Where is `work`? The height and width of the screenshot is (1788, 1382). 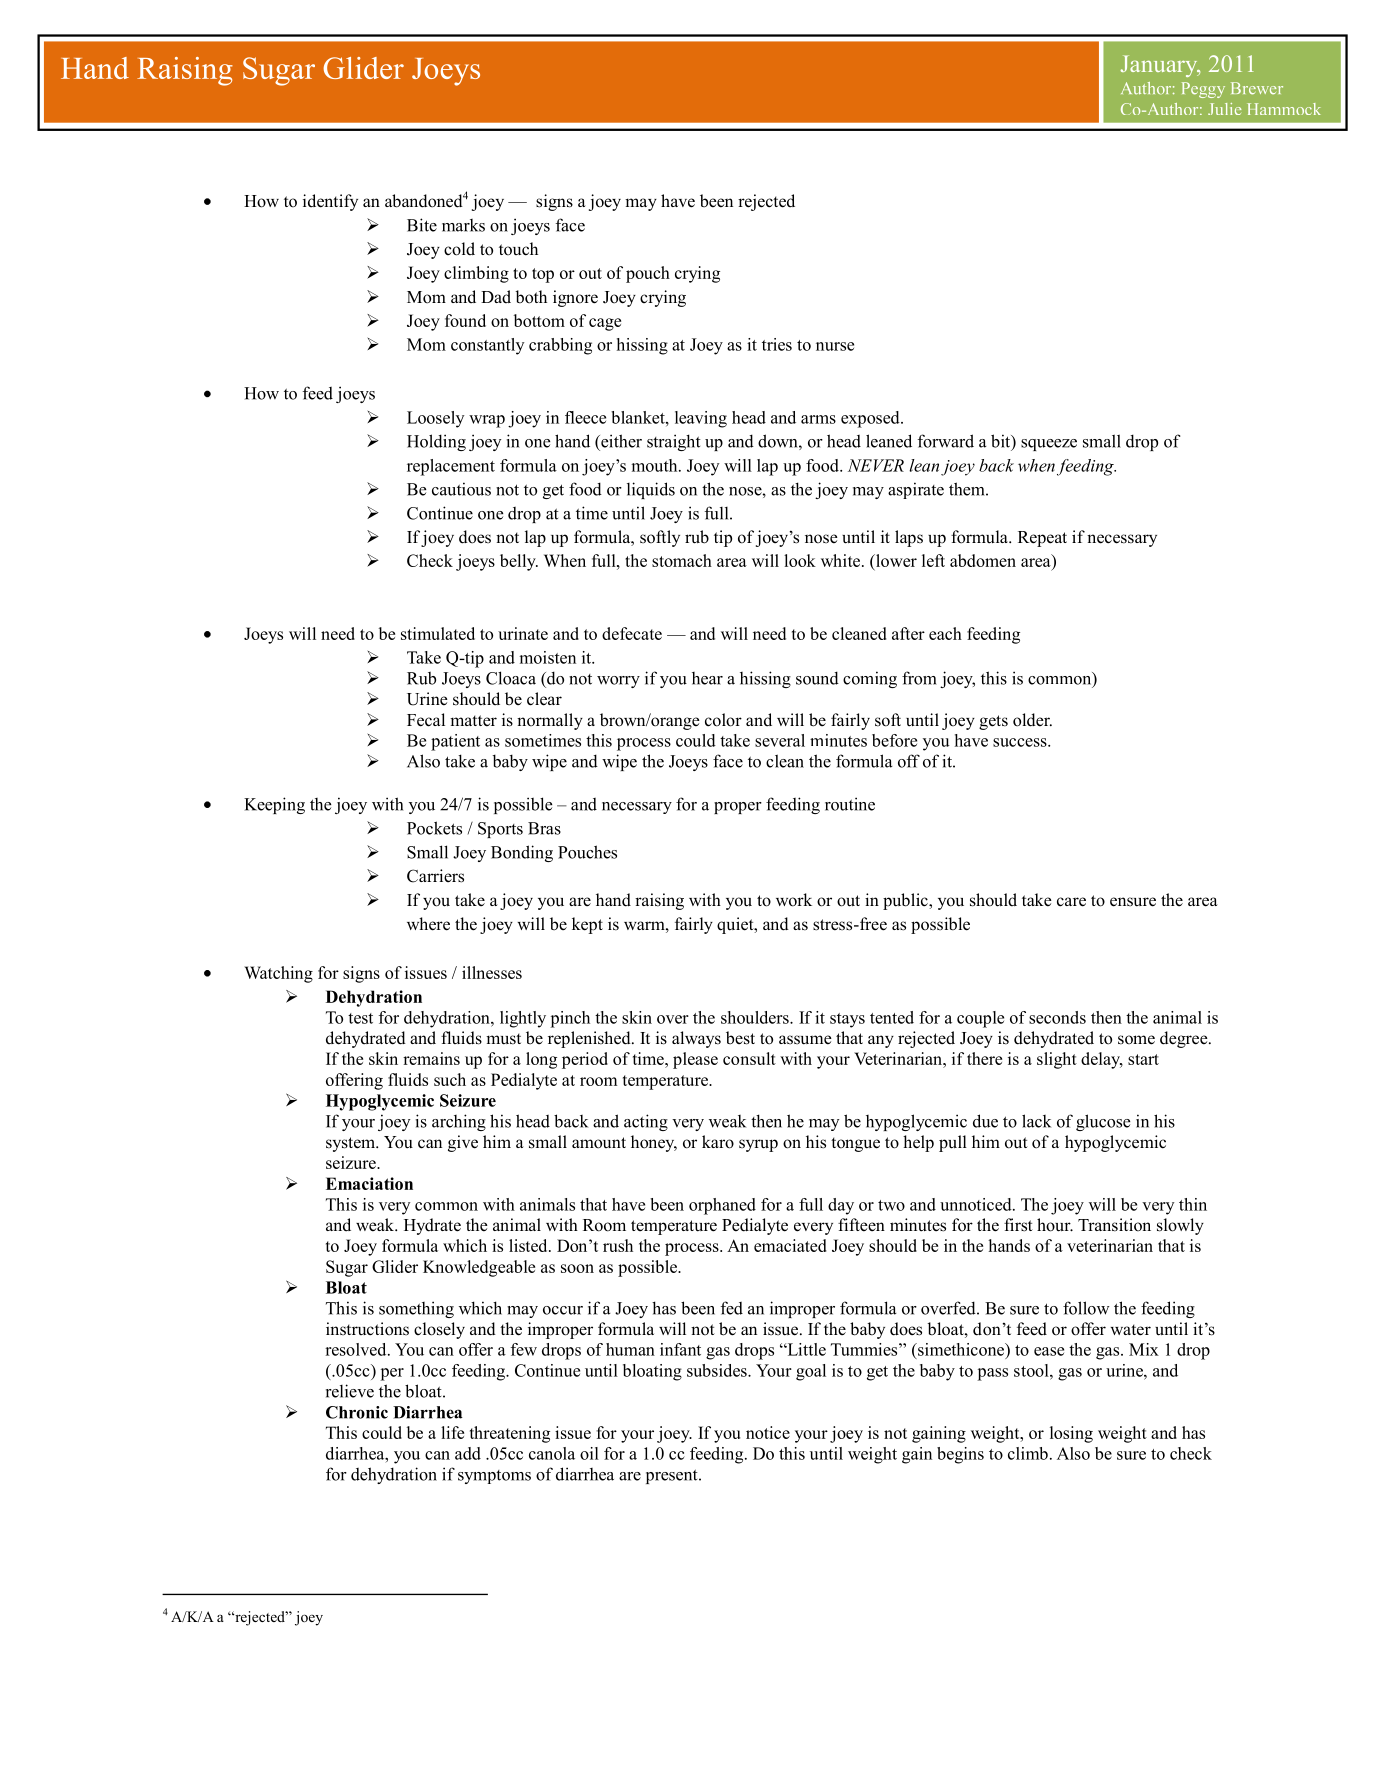 work is located at coordinates (794, 900).
